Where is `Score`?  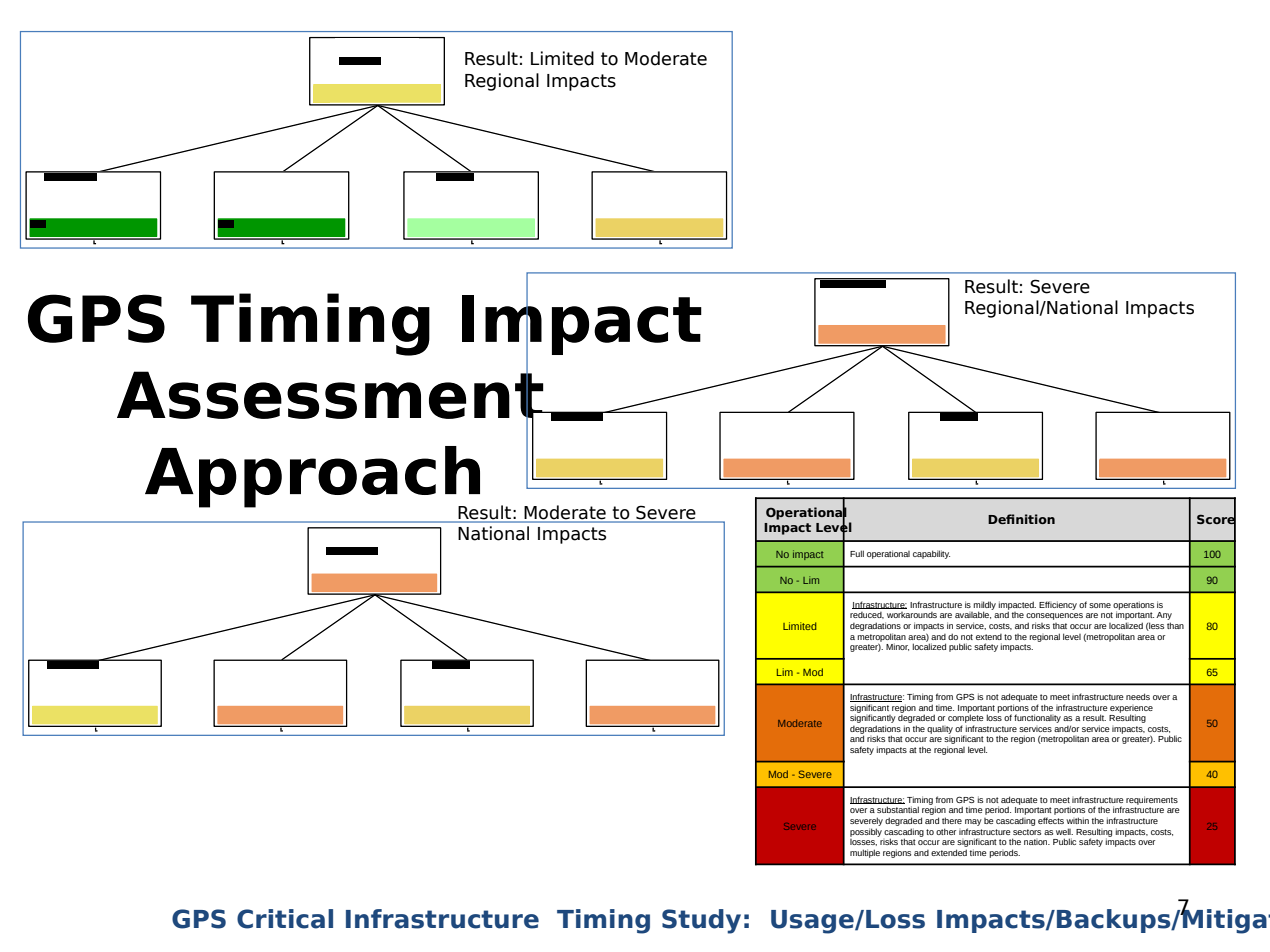
Score is located at coordinates (1216, 520).
